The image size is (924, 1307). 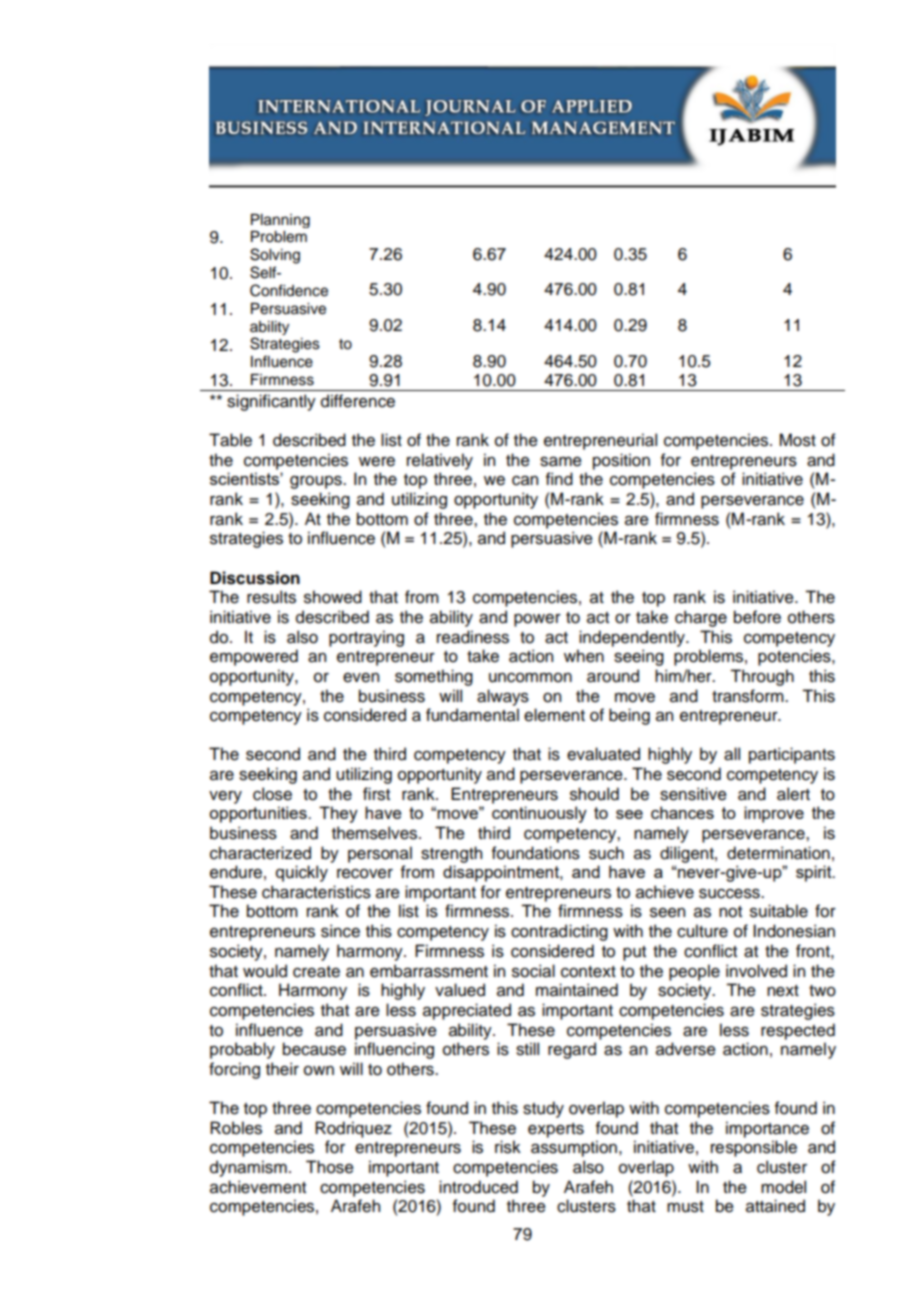 What do you see at coordinates (539, 814) in the page?
I see `continuously` at bounding box center [539, 814].
